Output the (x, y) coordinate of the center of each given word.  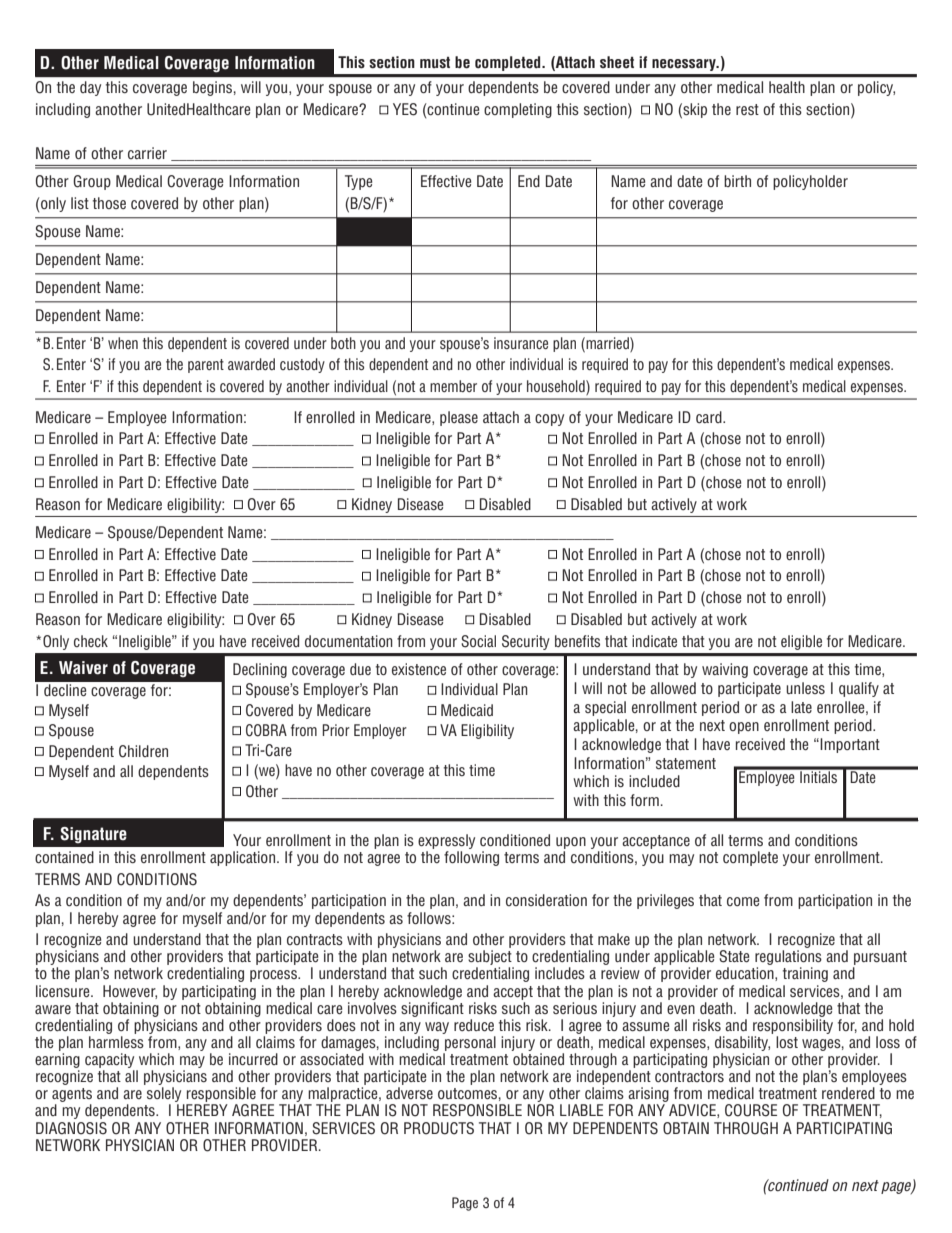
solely (165, 1096)
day (90, 88)
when (123, 343)
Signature (93, 835)
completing (518, 110)
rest (747, 109)
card (710, 417)
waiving (725, 670)
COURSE (751, 1110)
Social (478, 641)
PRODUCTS (439, 1128)
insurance (521, 343)
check (91, 641)
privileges (665, 901)
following (471, 858)
